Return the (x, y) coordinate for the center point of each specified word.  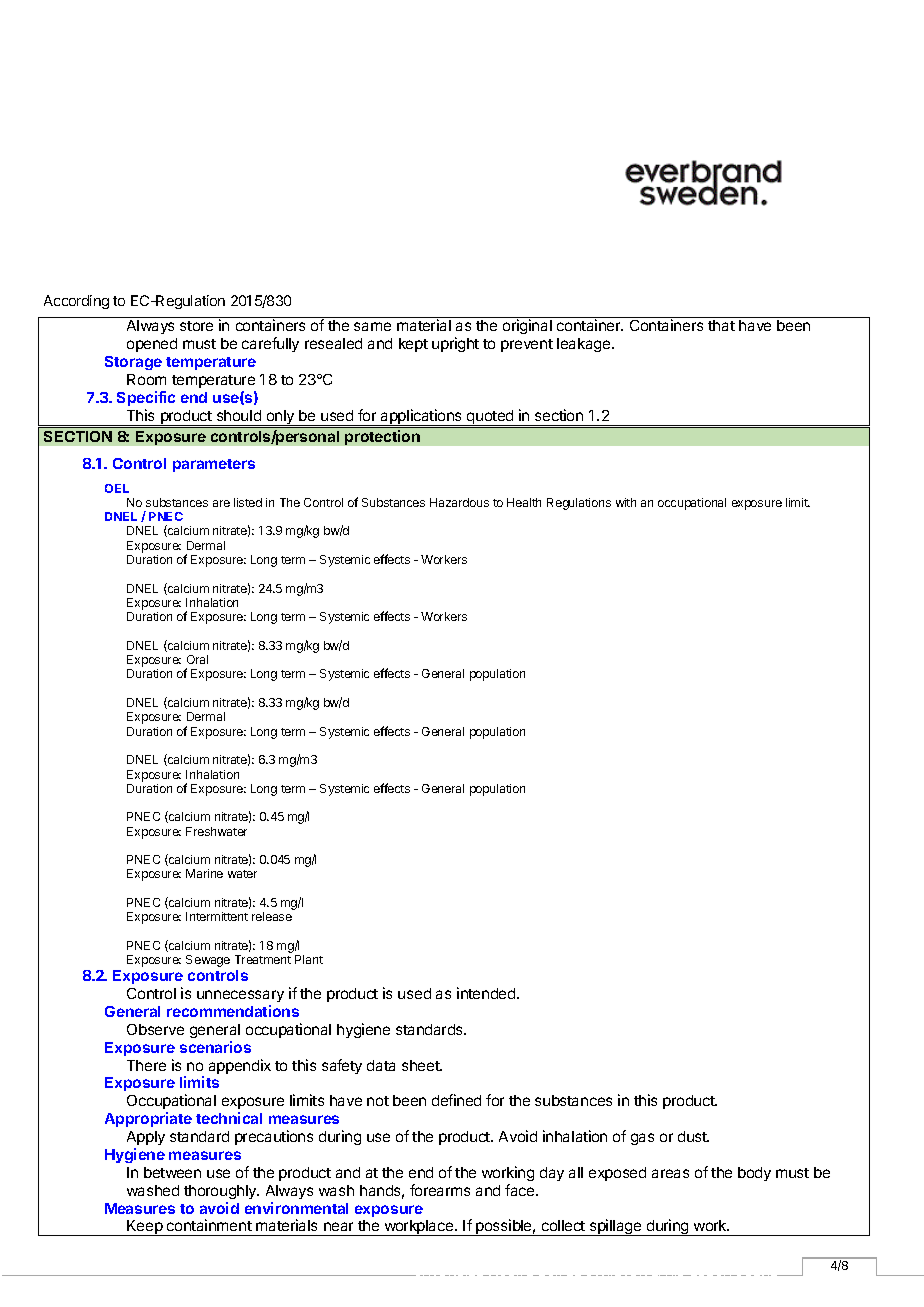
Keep (145, 1228)
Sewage (208, 961)
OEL (117, 488)
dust (693, 1136)
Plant (309, 959)
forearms (440, 1190)
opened (152, 345)
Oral (197, 659)
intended (487, 993)
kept (413, 345)
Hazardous (459, 502)
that (721, 325)
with (626, 502)
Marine (204, 873)
